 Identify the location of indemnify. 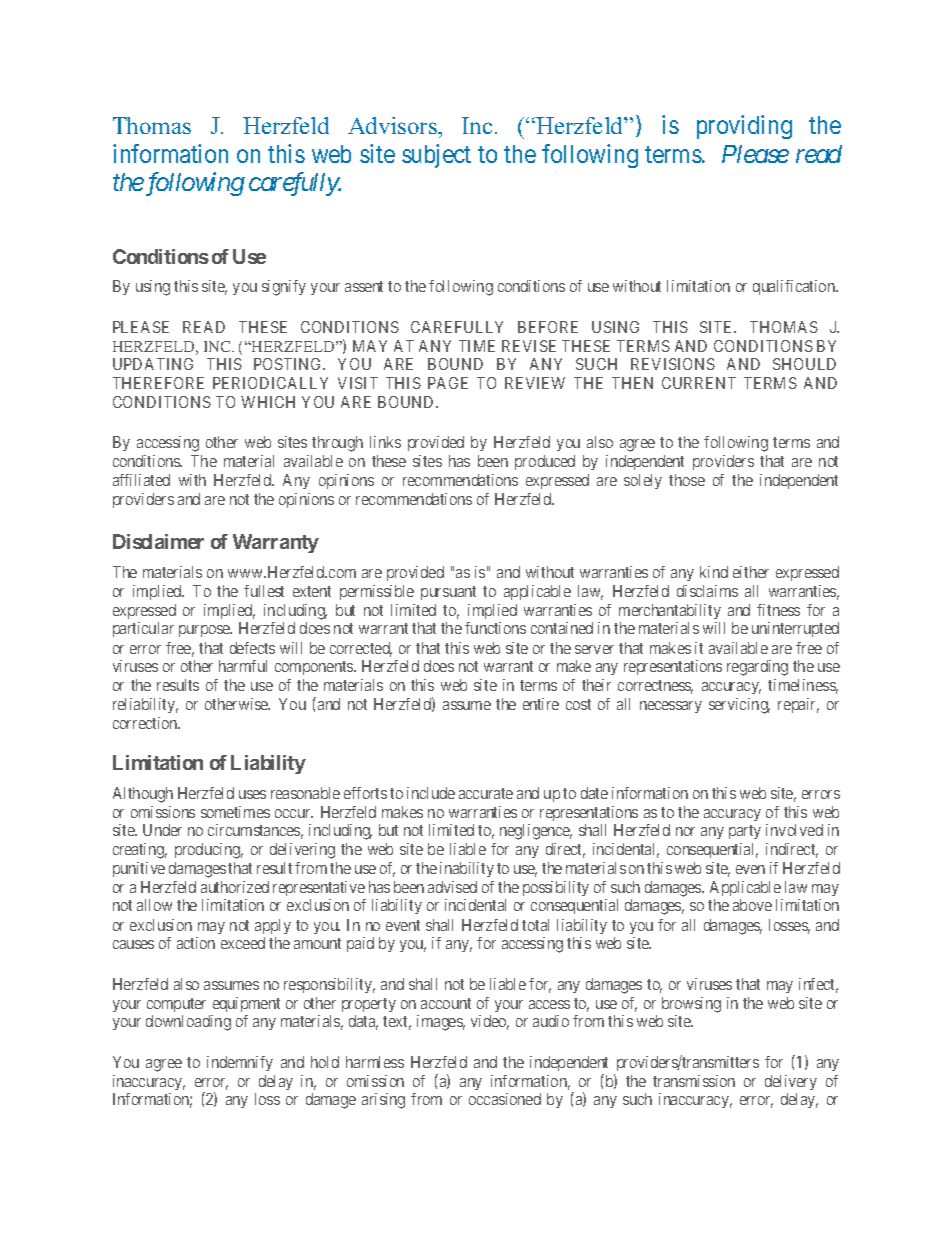
(240, 1063).
